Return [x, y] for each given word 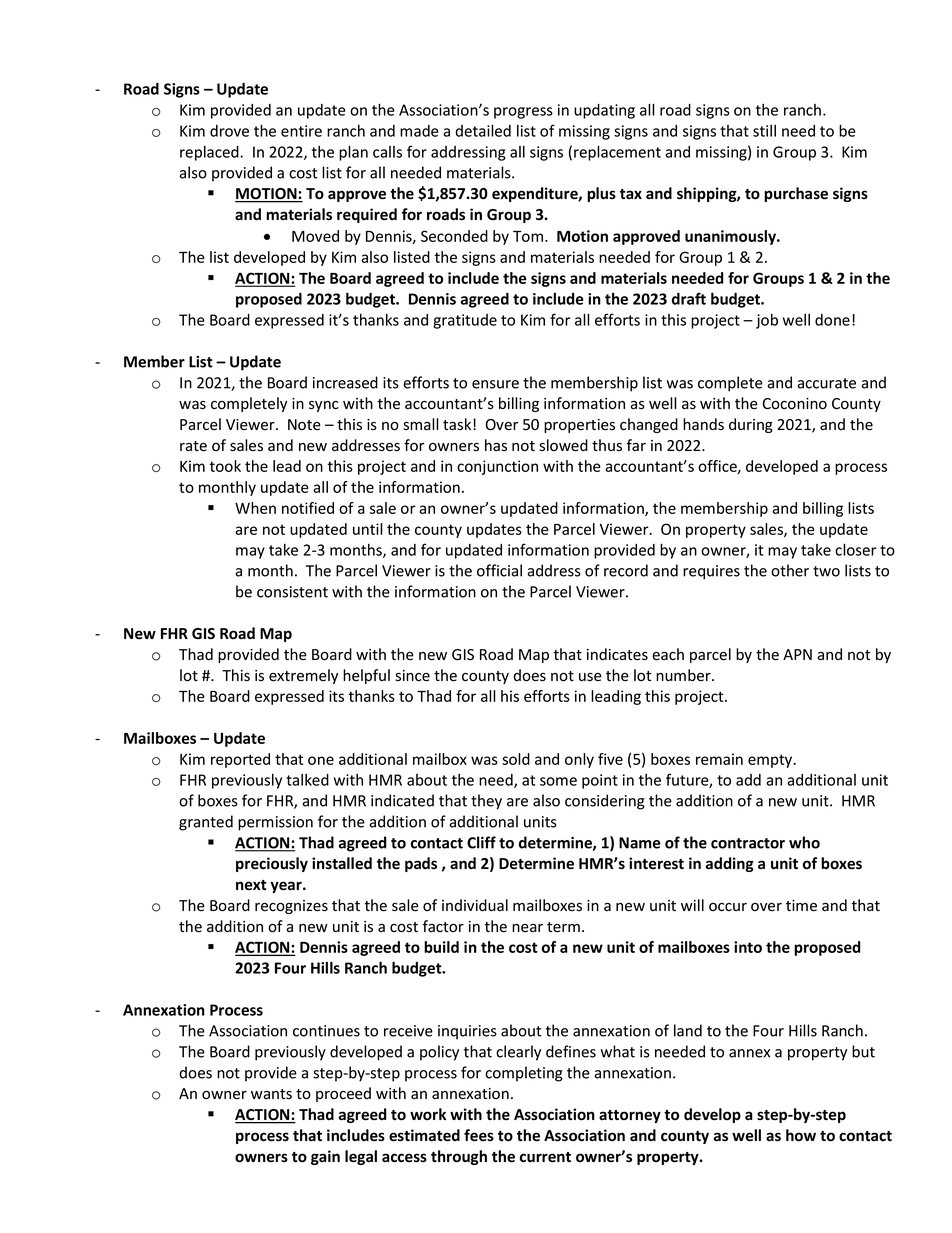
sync [324, 406]
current [545, 1157]
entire [301, 131]
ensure [495, 384]
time [801, 906]
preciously [272, 864]
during [751, 425]
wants [271, 1094]
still [764, 131]
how [801, 1135]
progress [523, 113]
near [527, 928]
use [590, 677]
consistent [292, 592]
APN [797, 654]
